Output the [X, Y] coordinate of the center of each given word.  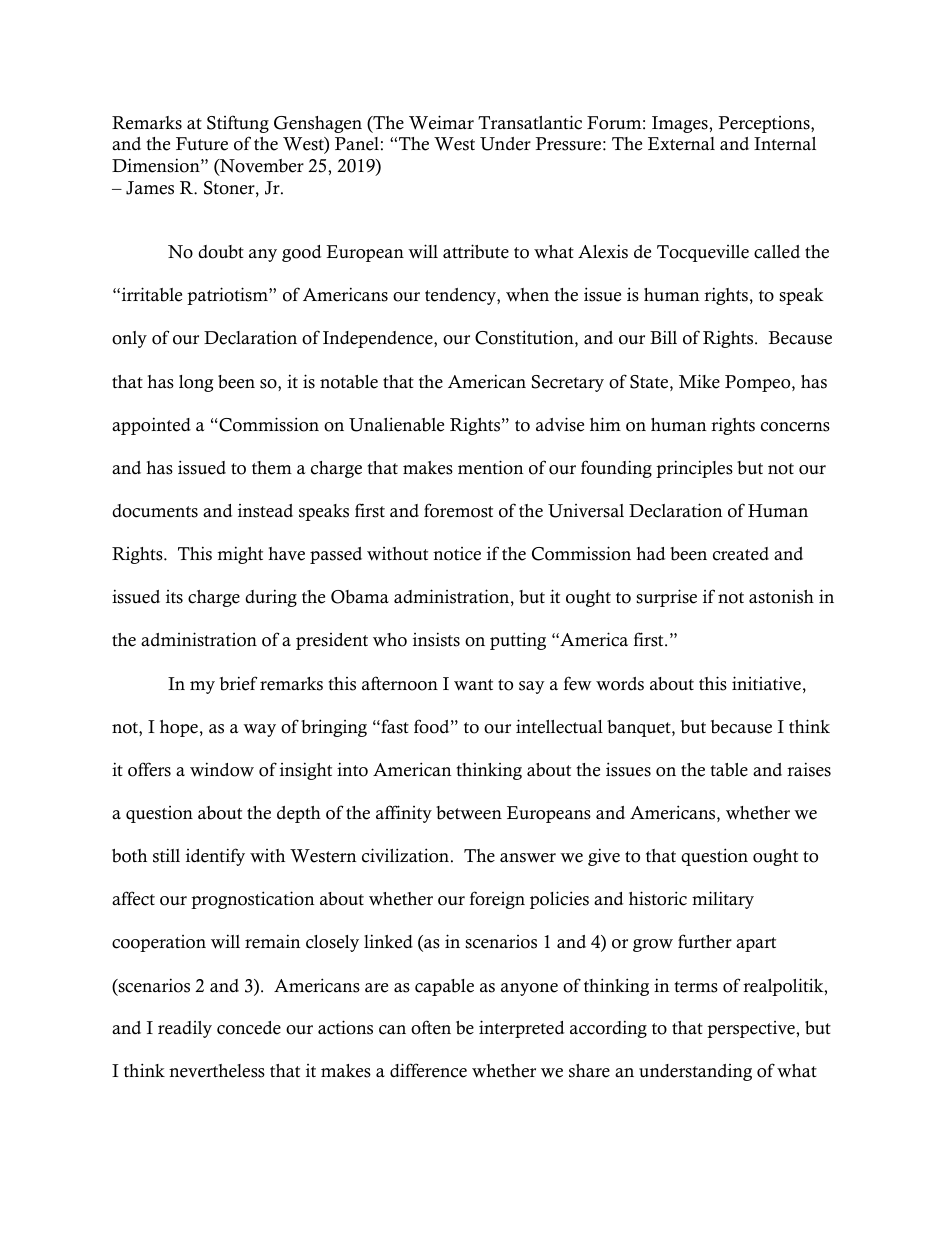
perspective [752, 1029]
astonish [781, 597]
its [174, 597]
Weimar [441, 122]
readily [185, 1029]
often [431, 1027]
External [681, 144]
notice [457, 554]
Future [202, 144]
